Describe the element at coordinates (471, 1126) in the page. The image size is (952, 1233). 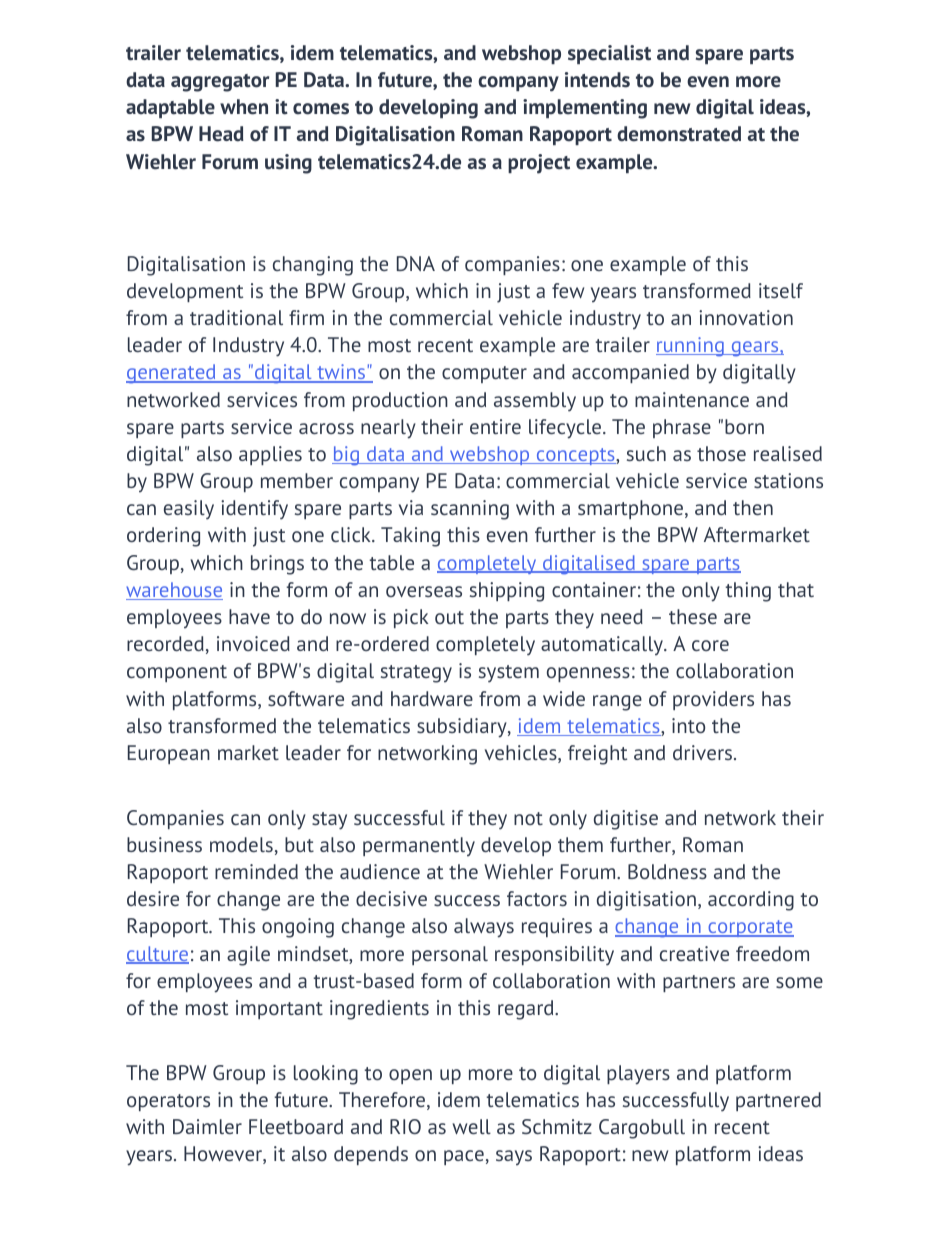
I see `well` at that location.
